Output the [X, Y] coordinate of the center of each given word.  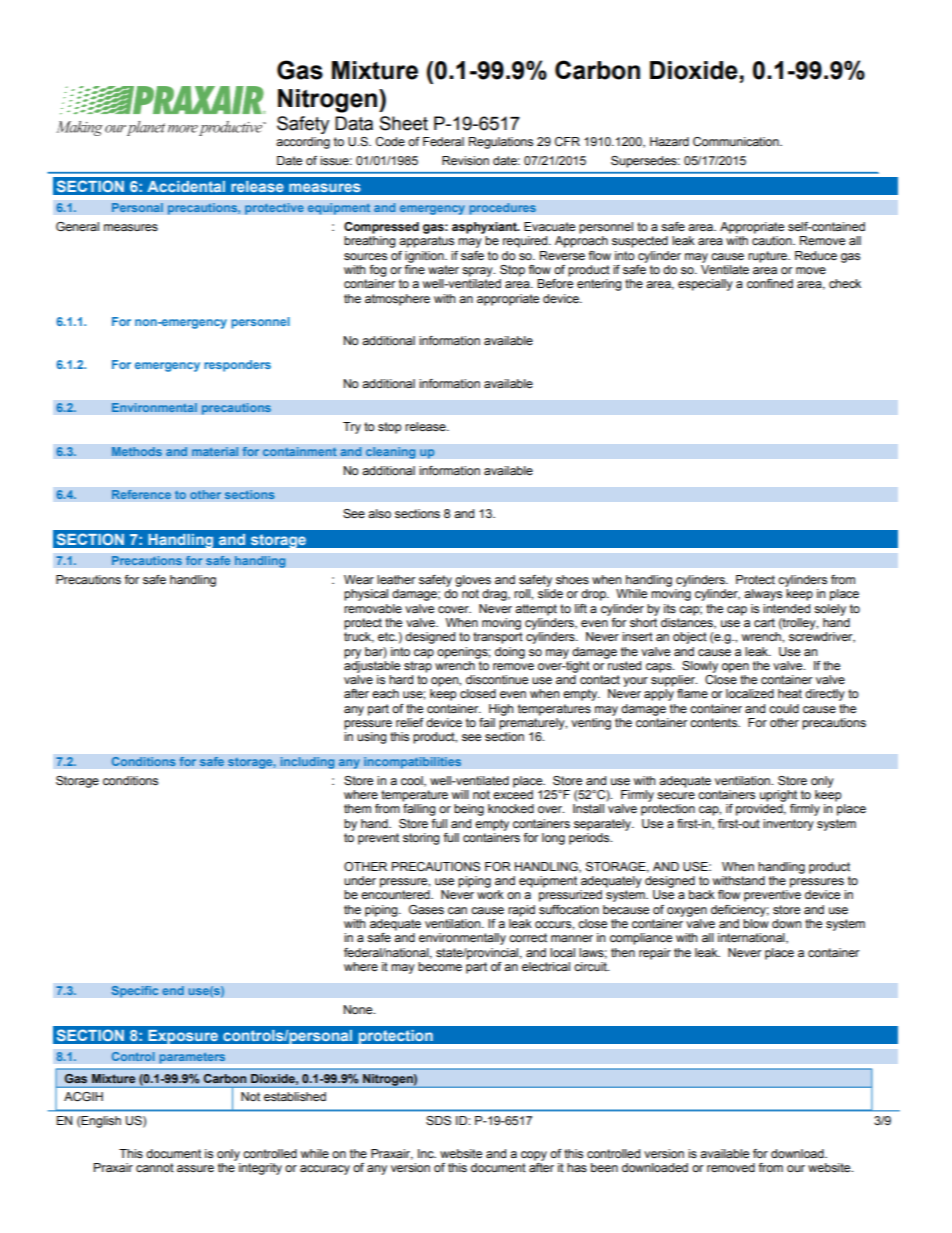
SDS [438, 1121]
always [763, 595]
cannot [155, 1167]
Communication [737, 142]
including [307, 763]
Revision [465, 160]
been [604, 1167]
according [303, 143]
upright [778, 796]
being [469, 810]
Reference [141, 494]
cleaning [390, 453]
